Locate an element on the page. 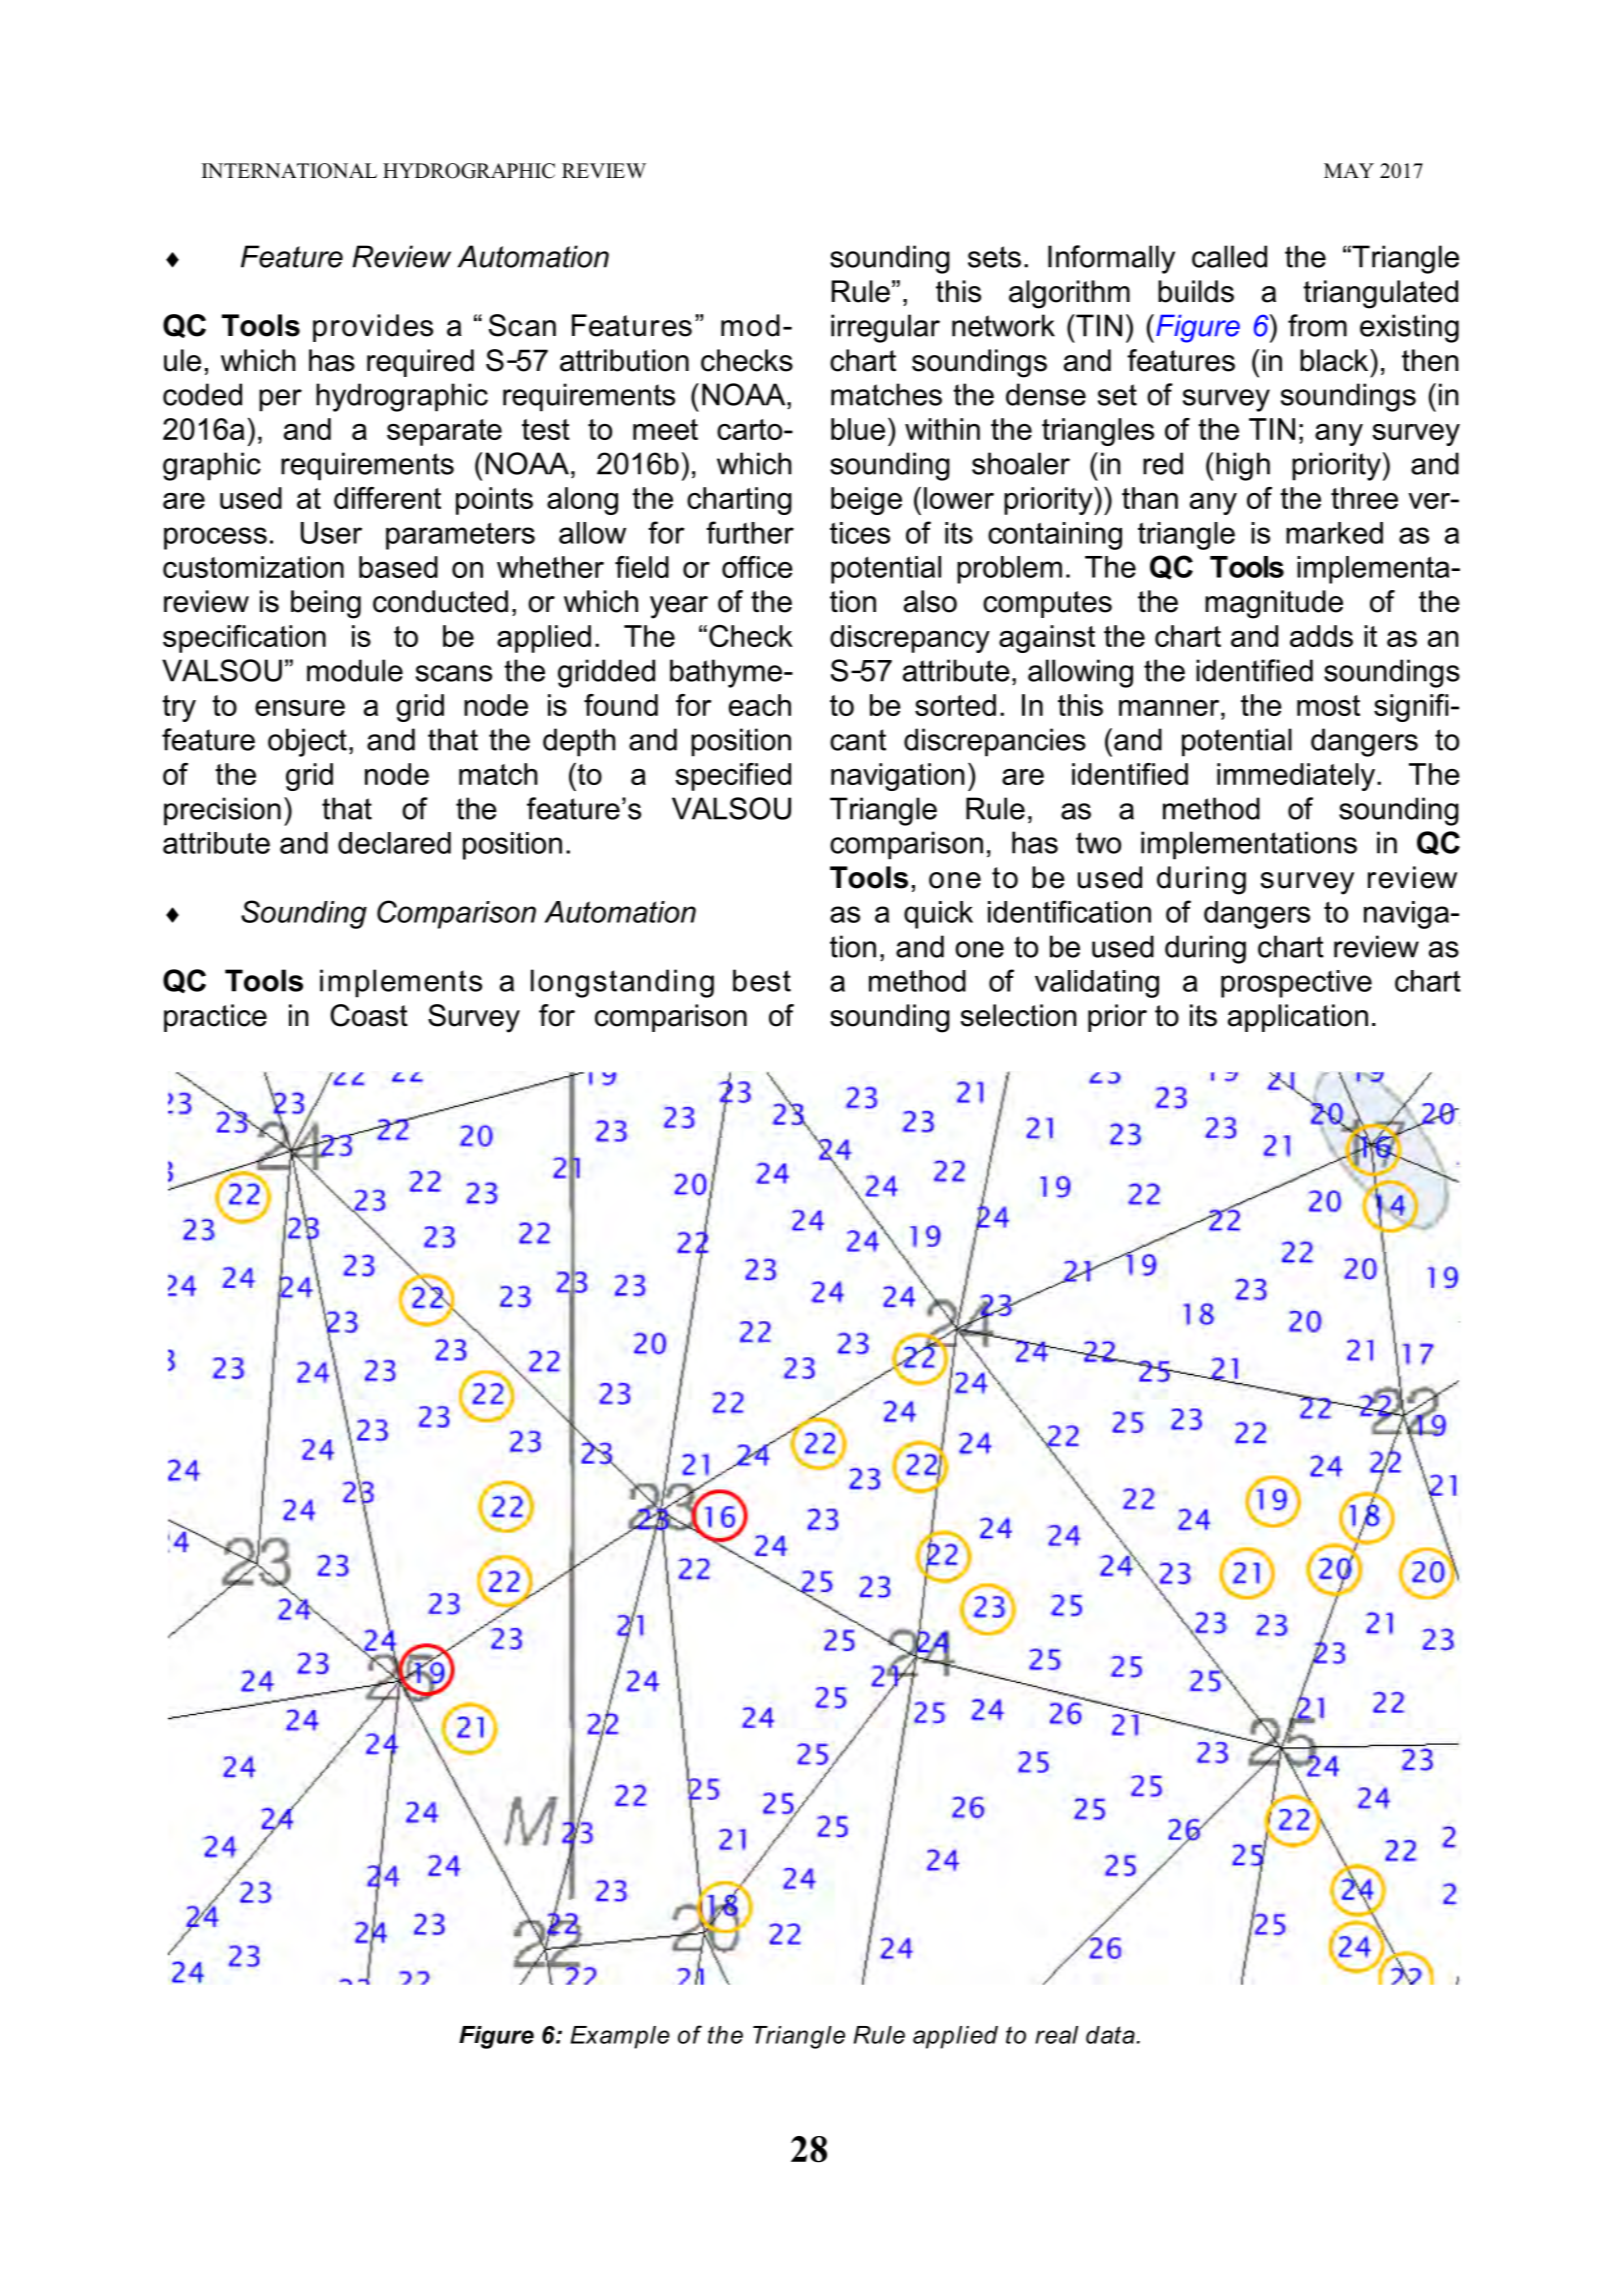 This document has width=1623, height=2295. real is located at coordinates (1056, 2035).
